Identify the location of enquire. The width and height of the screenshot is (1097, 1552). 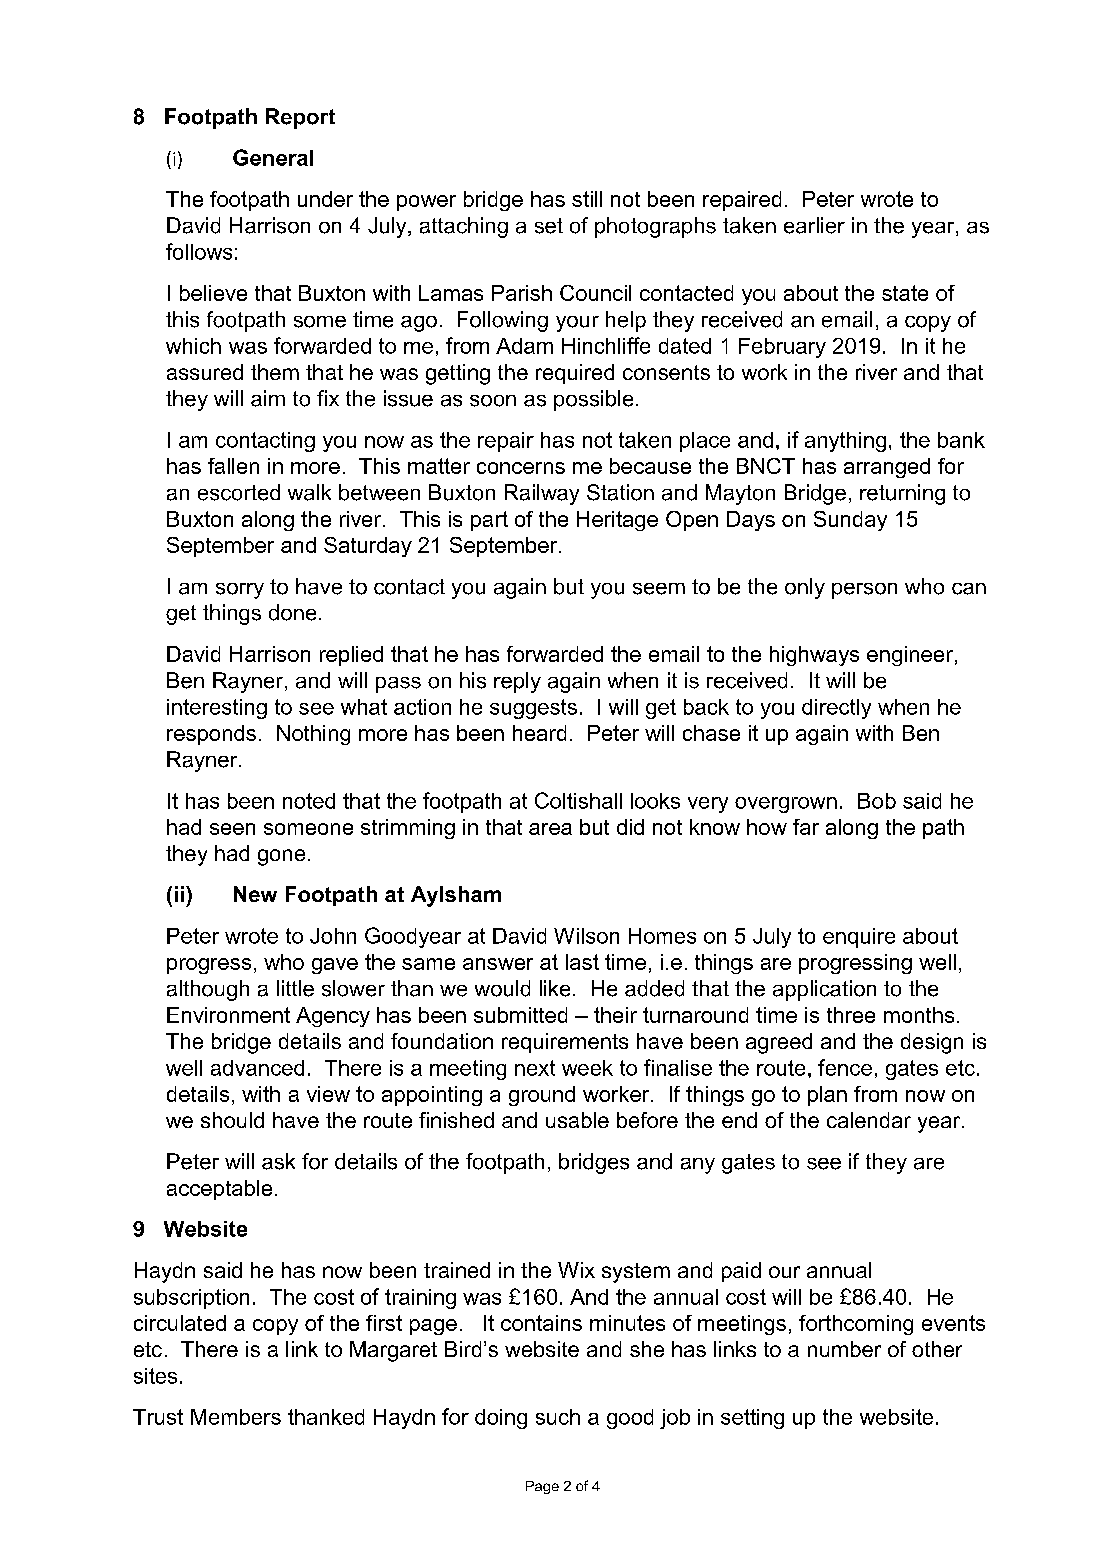
(859, 938).
